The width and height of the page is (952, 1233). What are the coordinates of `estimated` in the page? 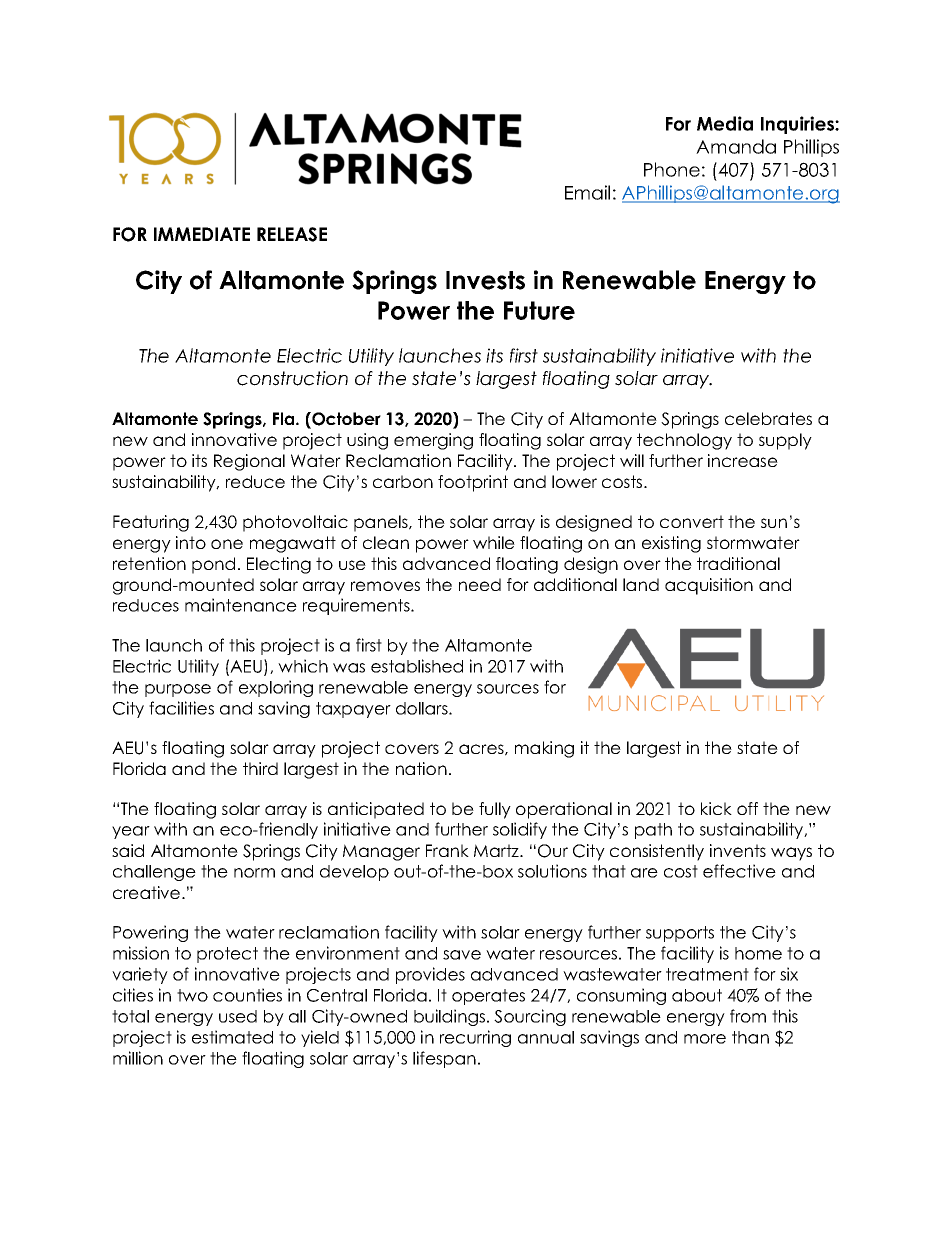 It's located at (232, 1037).
